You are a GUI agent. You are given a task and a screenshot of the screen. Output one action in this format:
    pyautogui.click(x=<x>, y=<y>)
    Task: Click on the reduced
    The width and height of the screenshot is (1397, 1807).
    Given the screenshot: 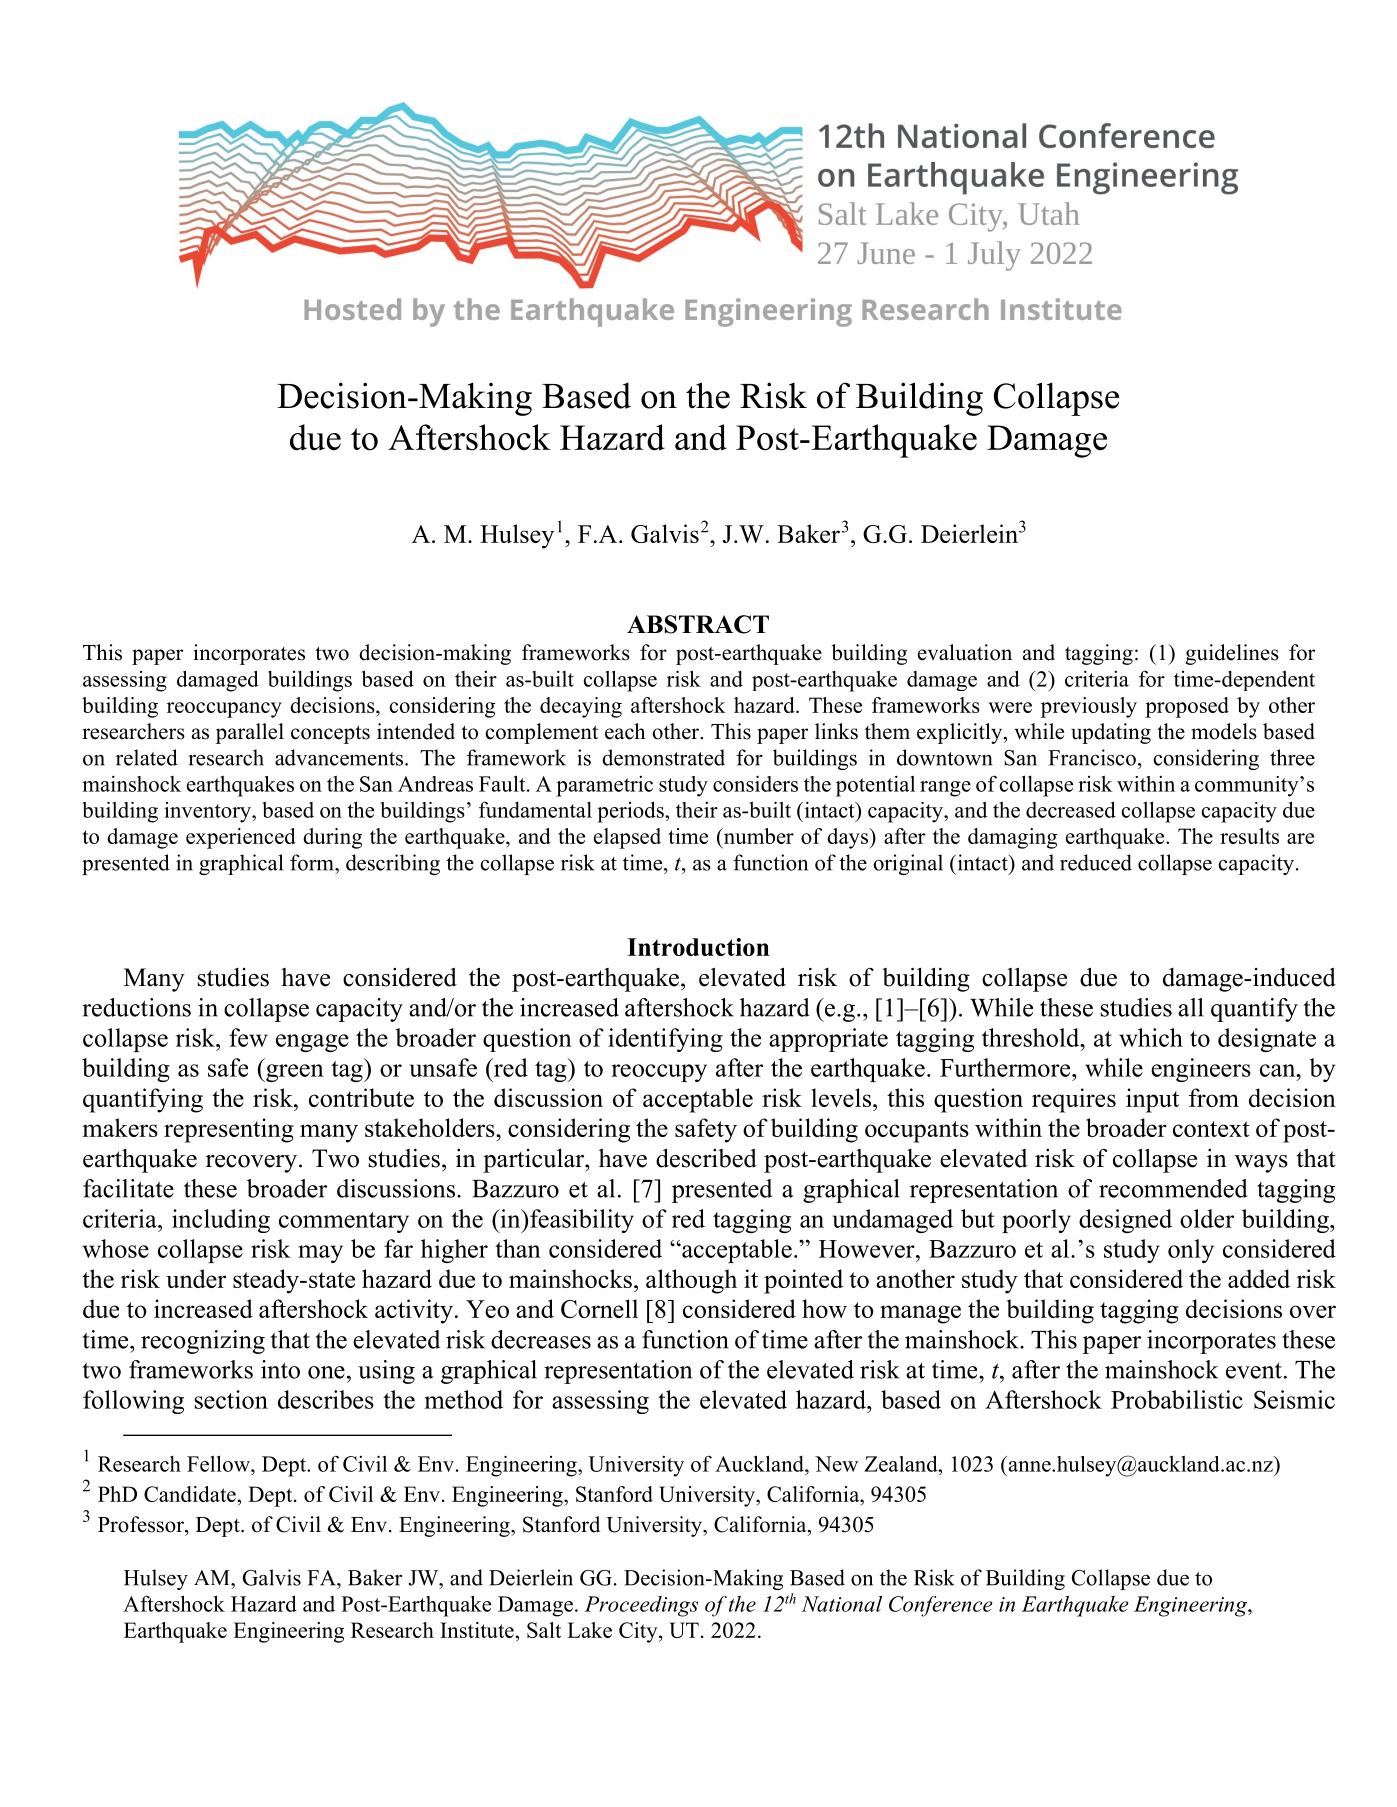 What is the action you would take?
    pyautogui.click(x=1096, y=862)
